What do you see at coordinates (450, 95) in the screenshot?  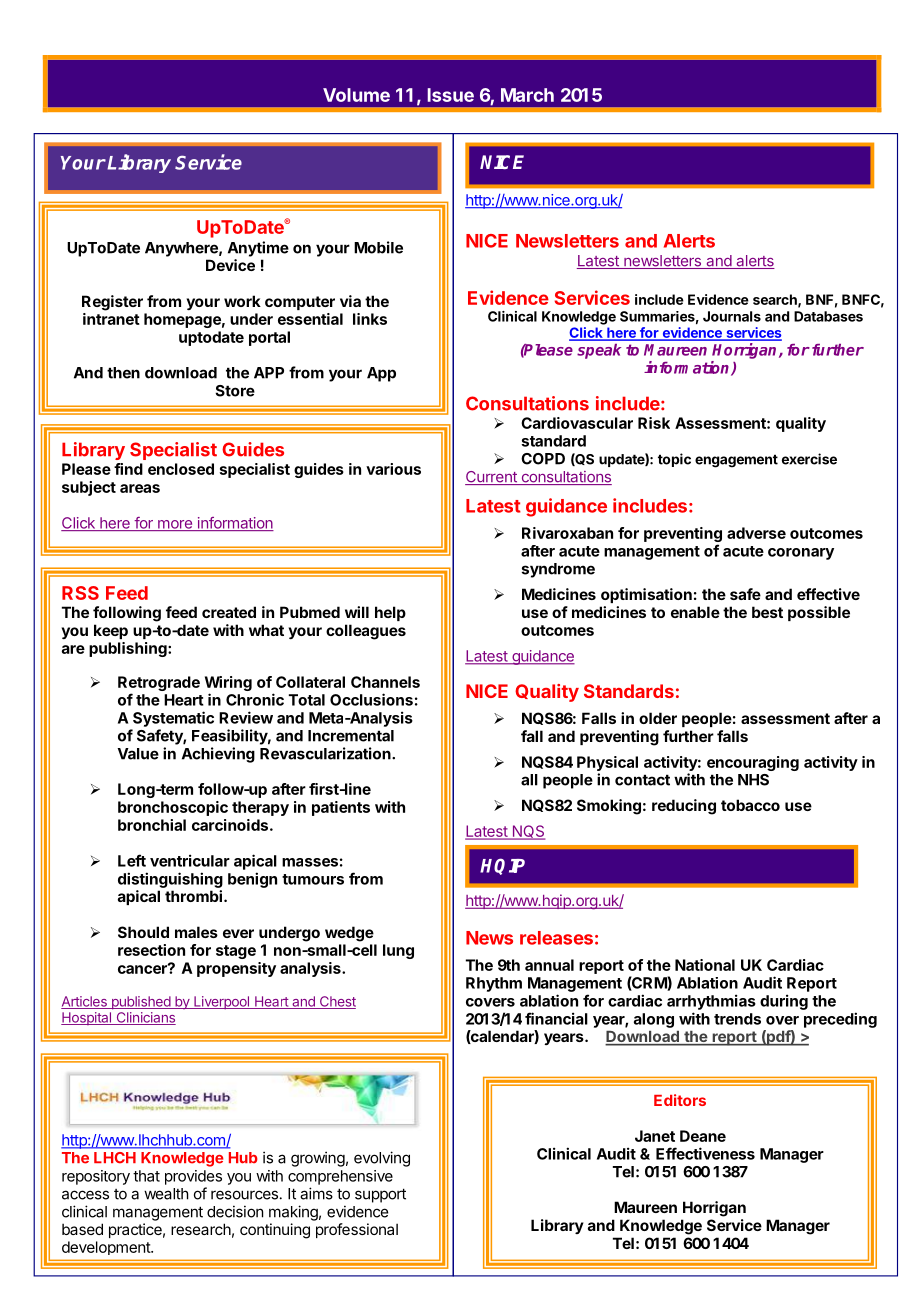 I see `Issue` at bounding box center [450, 95].
